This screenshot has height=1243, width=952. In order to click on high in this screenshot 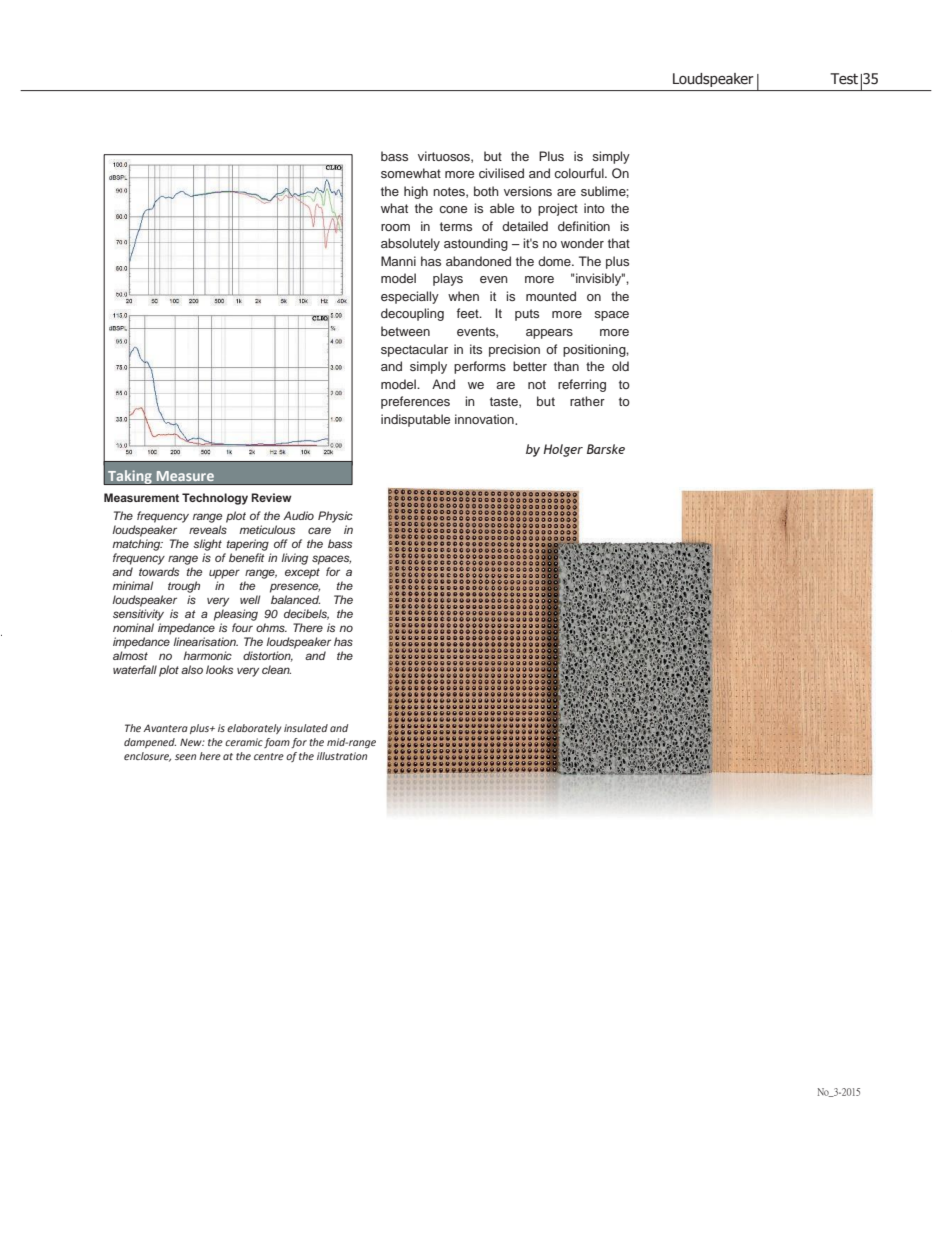, I will do `click(416, 192)`.
